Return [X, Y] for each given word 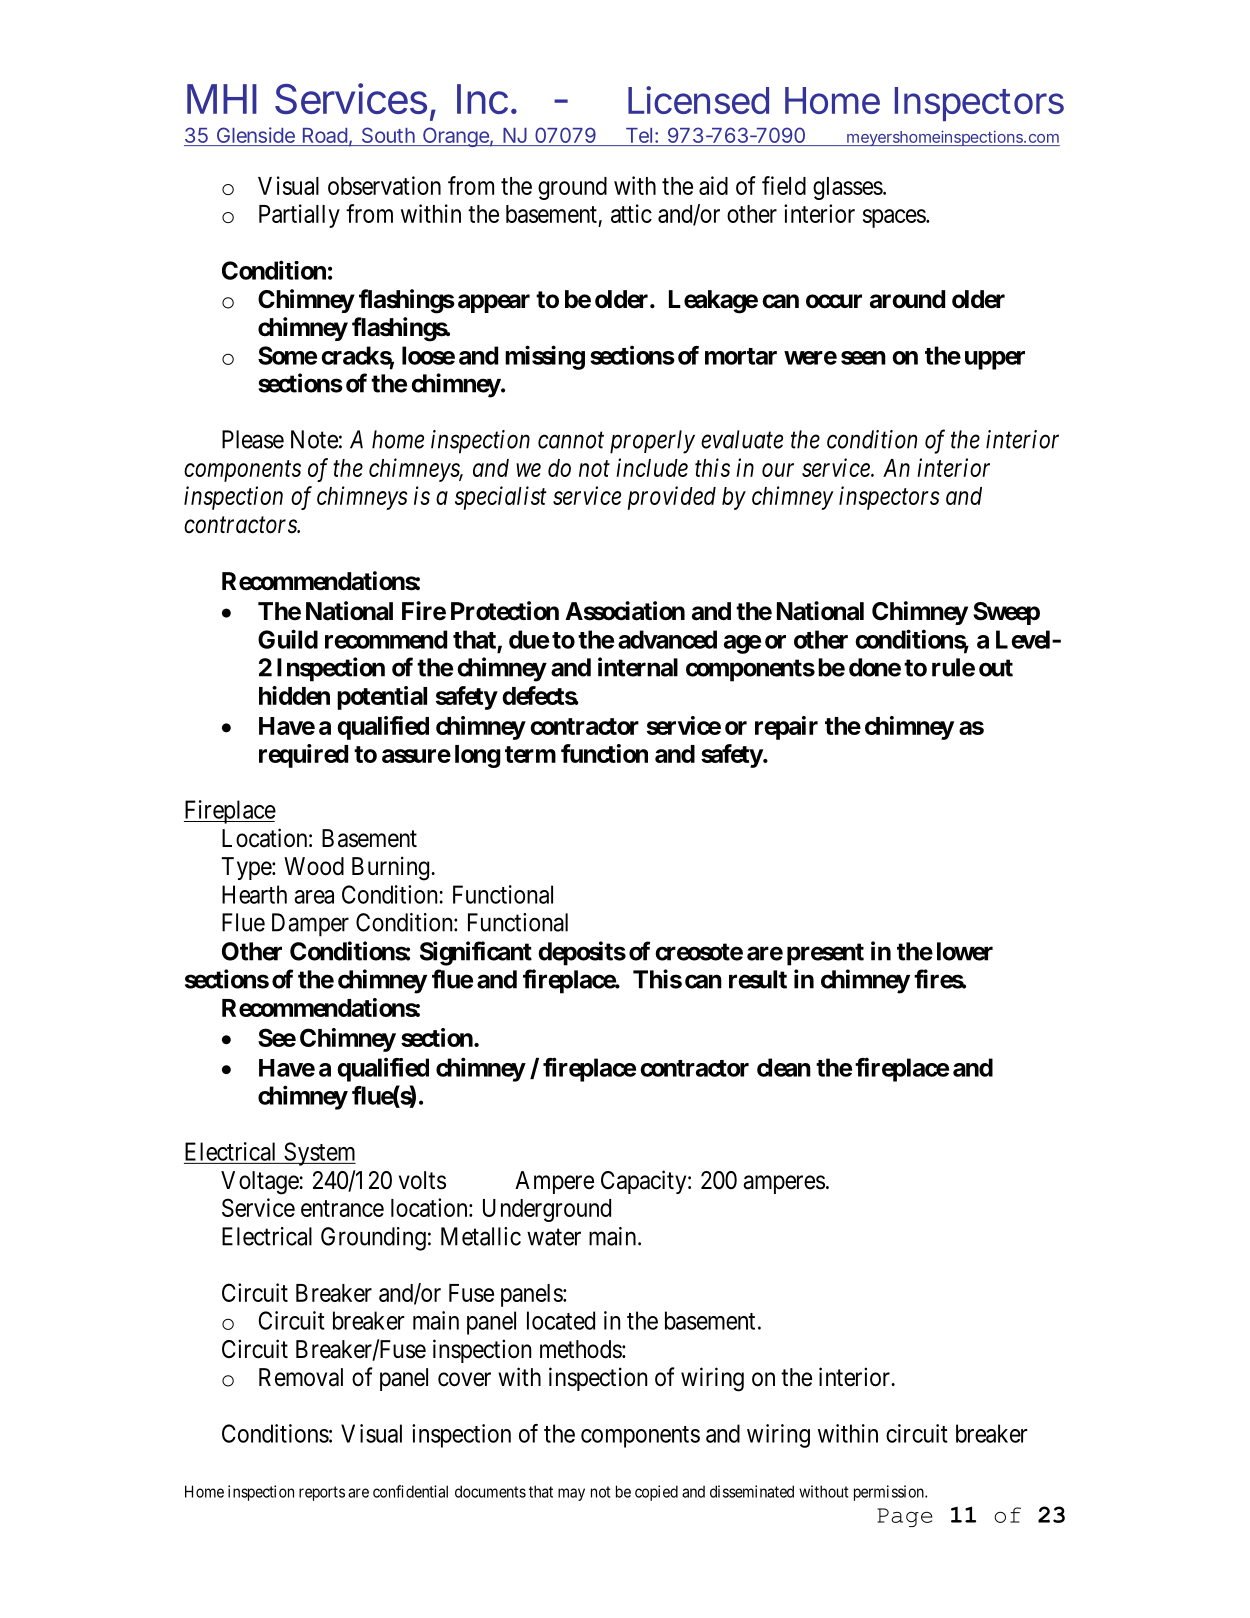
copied [656, 1493]
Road [325, 135]
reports [322, 1493]
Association [625, 611]
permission [890, 1493]
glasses [848, 188]
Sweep [1006, 613]
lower [965, 951]
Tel [639, 135]
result [758, 979]
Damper [310, 925]
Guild [288, 639]
